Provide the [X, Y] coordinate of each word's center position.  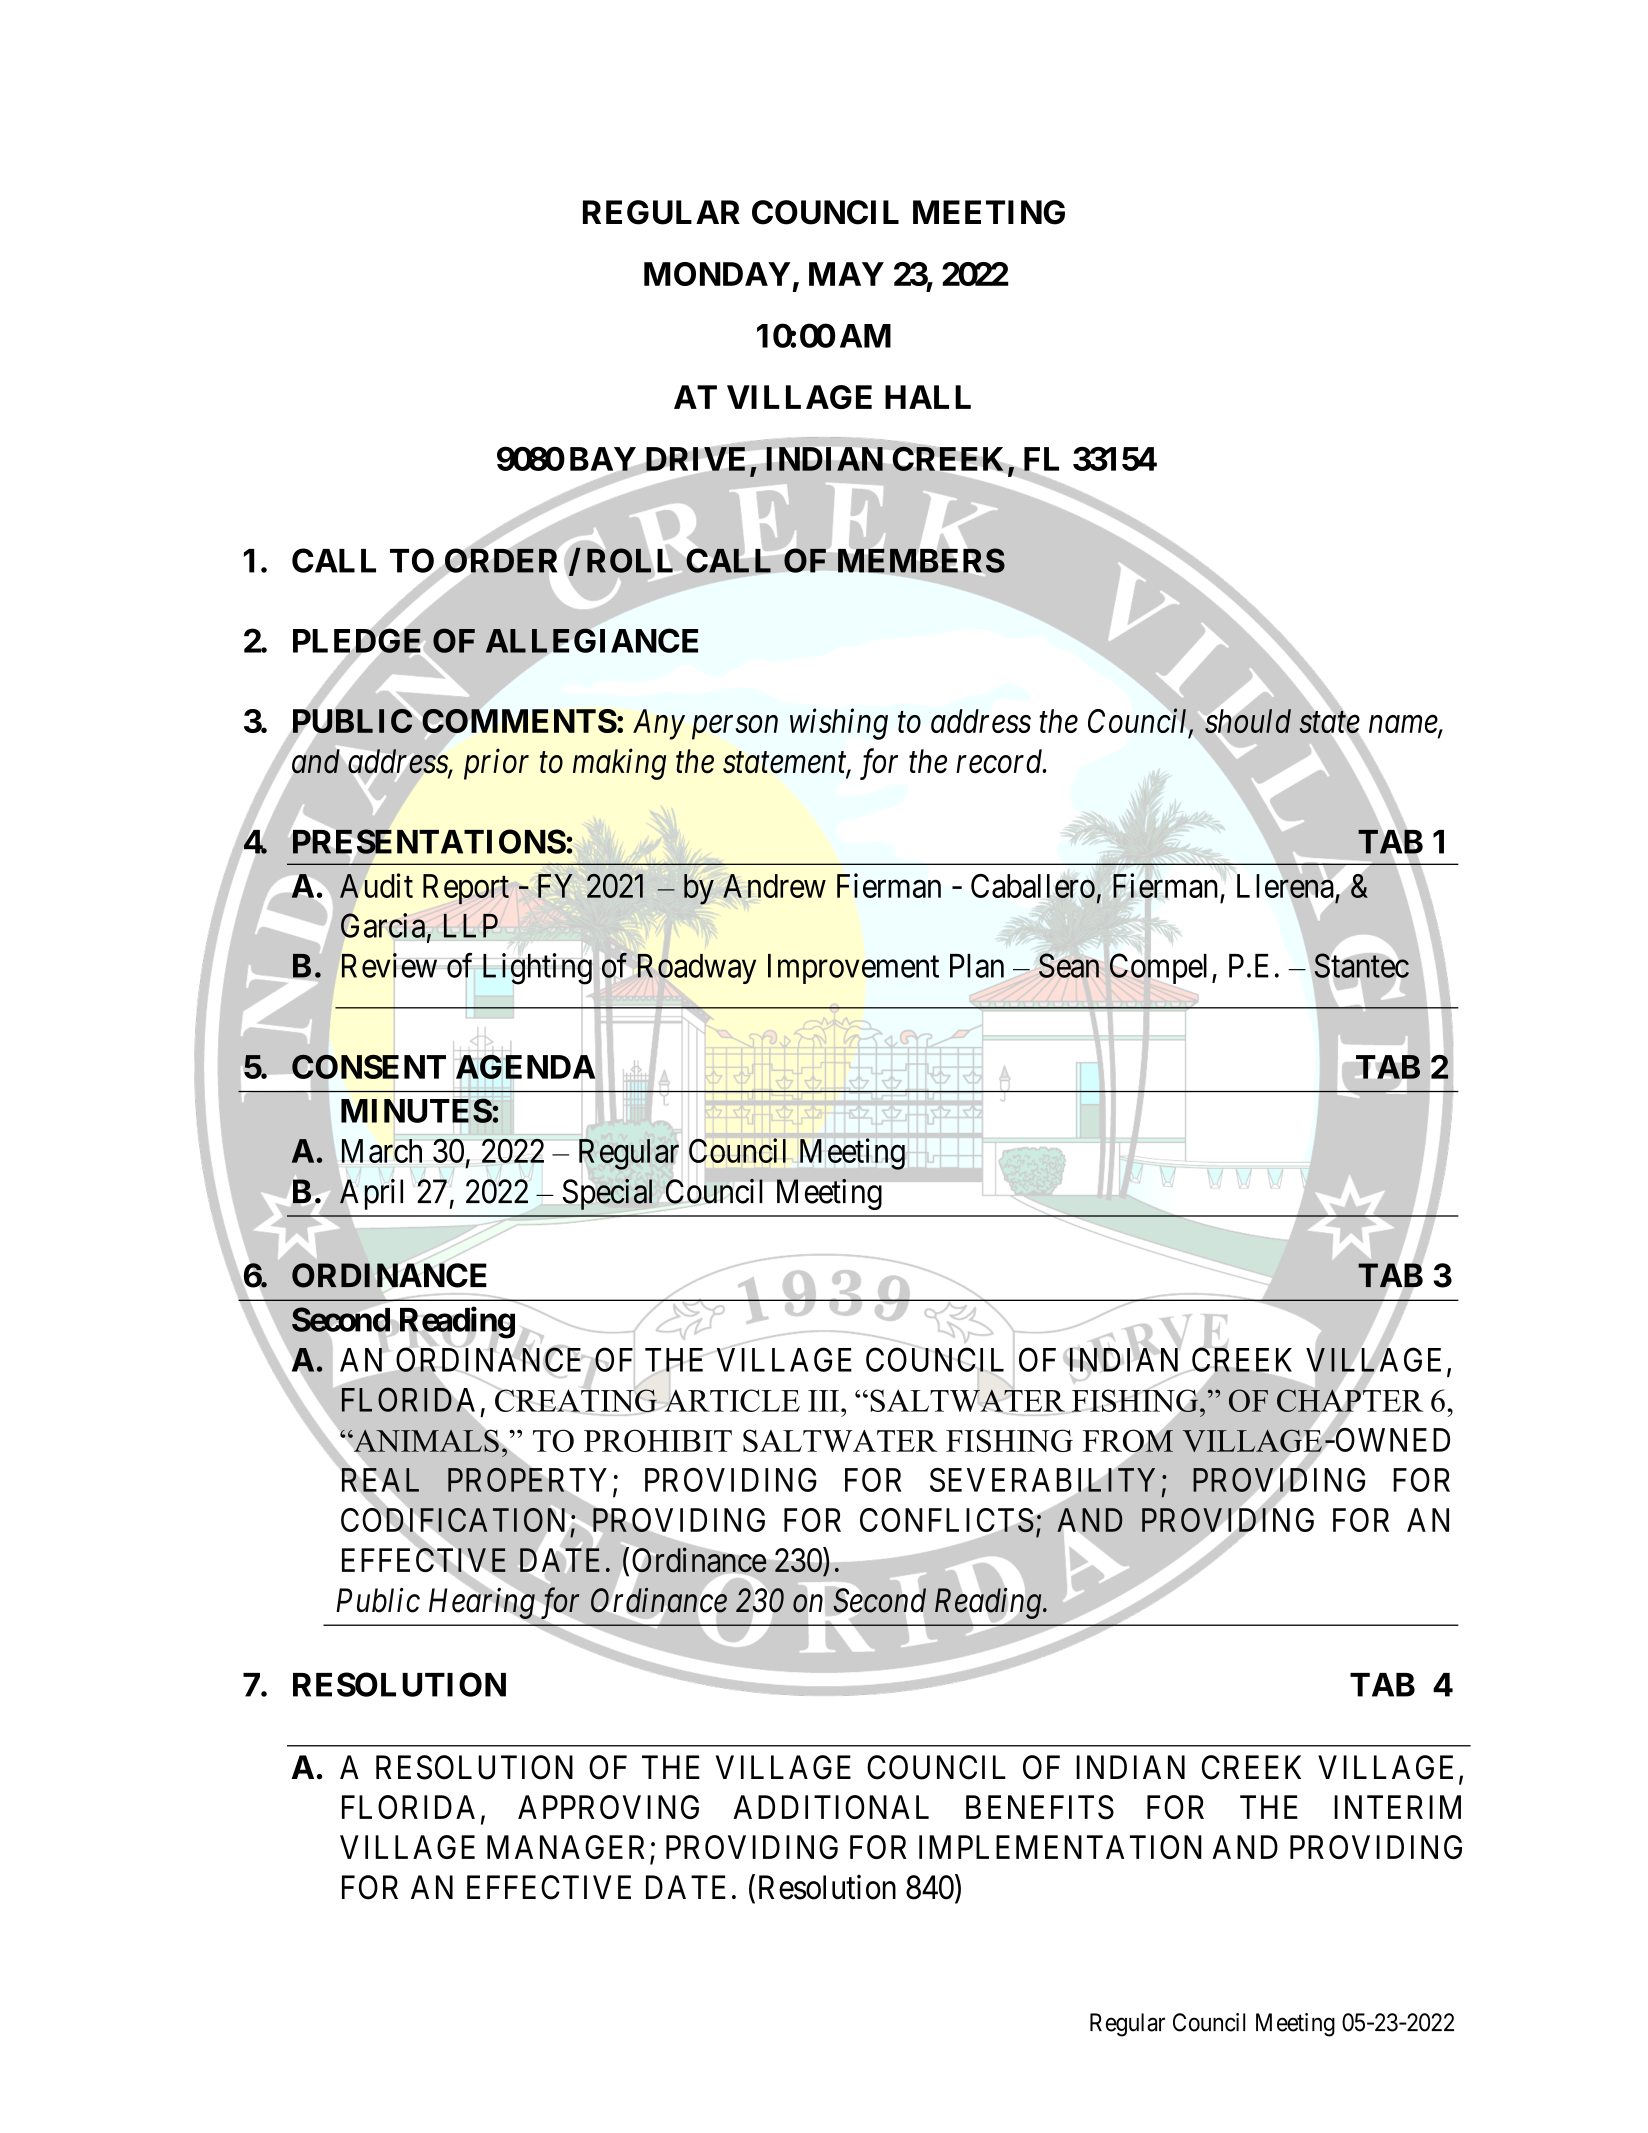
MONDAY [717, 274]
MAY [846, 274]
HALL [928, 397]
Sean [1069, 965]
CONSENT [369, 1066]
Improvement [853, 969]
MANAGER [569, 1848]
